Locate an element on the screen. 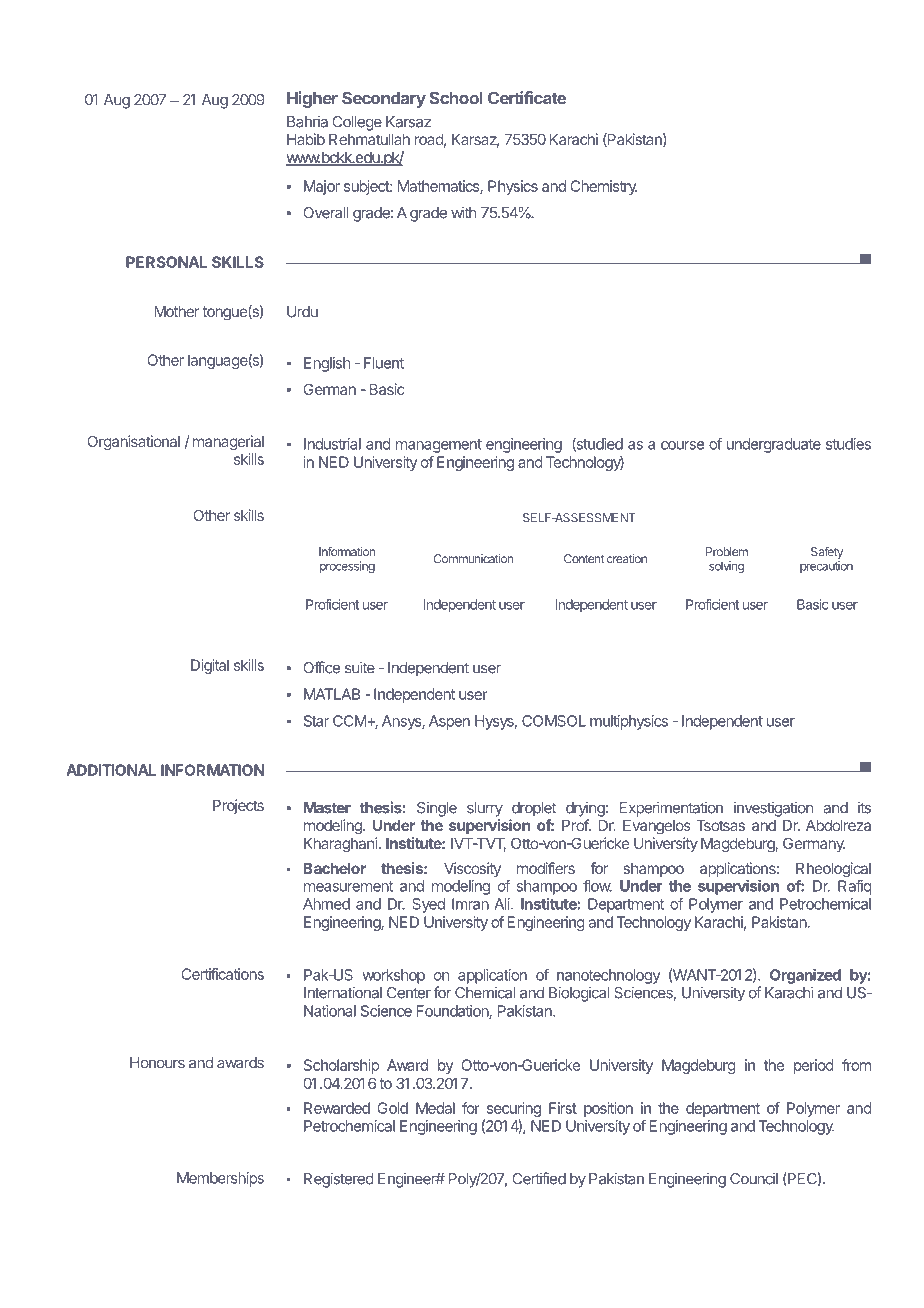  Communication is located at coordinates (473, 559).
